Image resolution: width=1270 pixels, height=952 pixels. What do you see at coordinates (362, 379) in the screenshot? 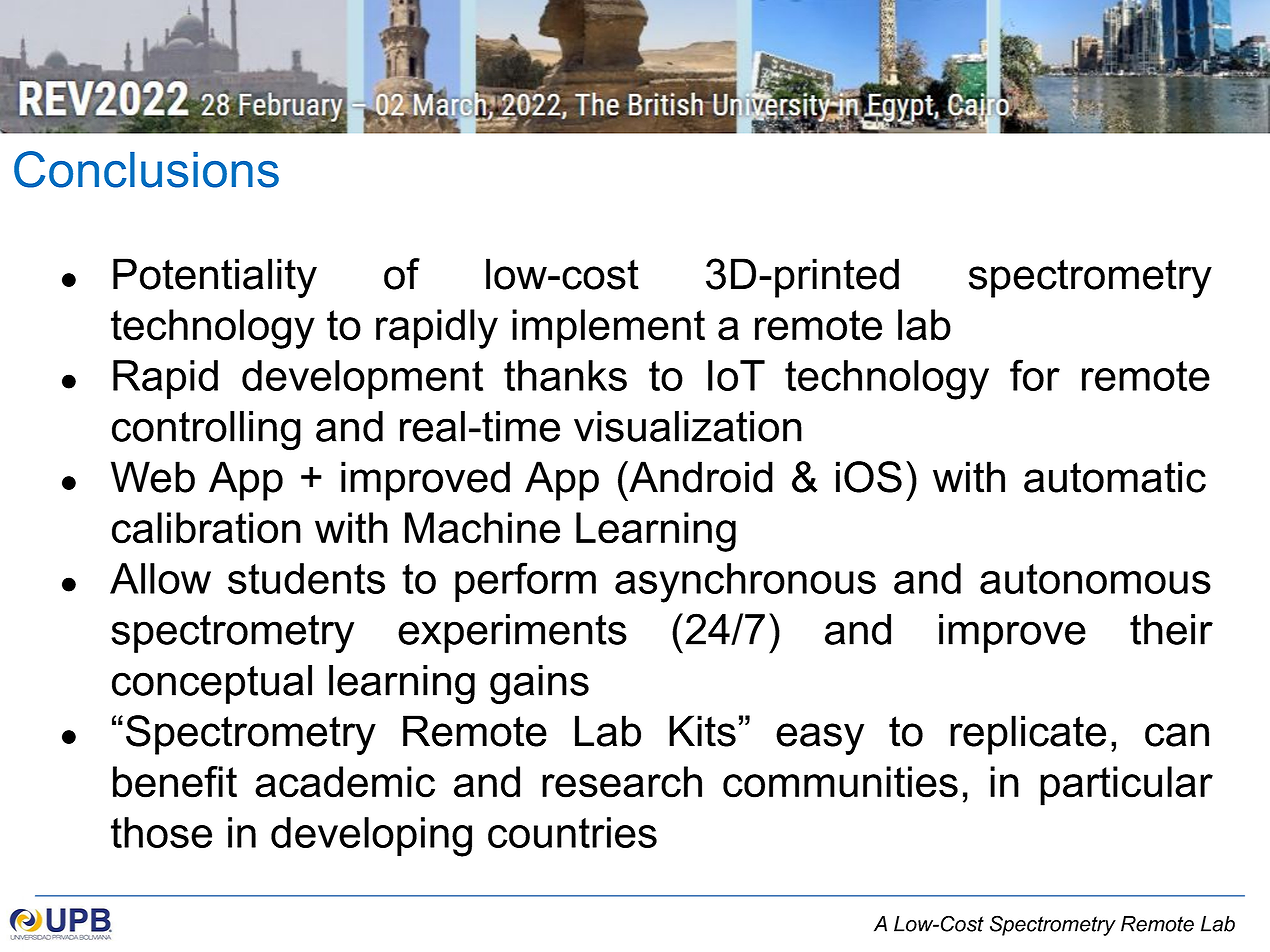
I see `development` at bounding box center [362, 379].
